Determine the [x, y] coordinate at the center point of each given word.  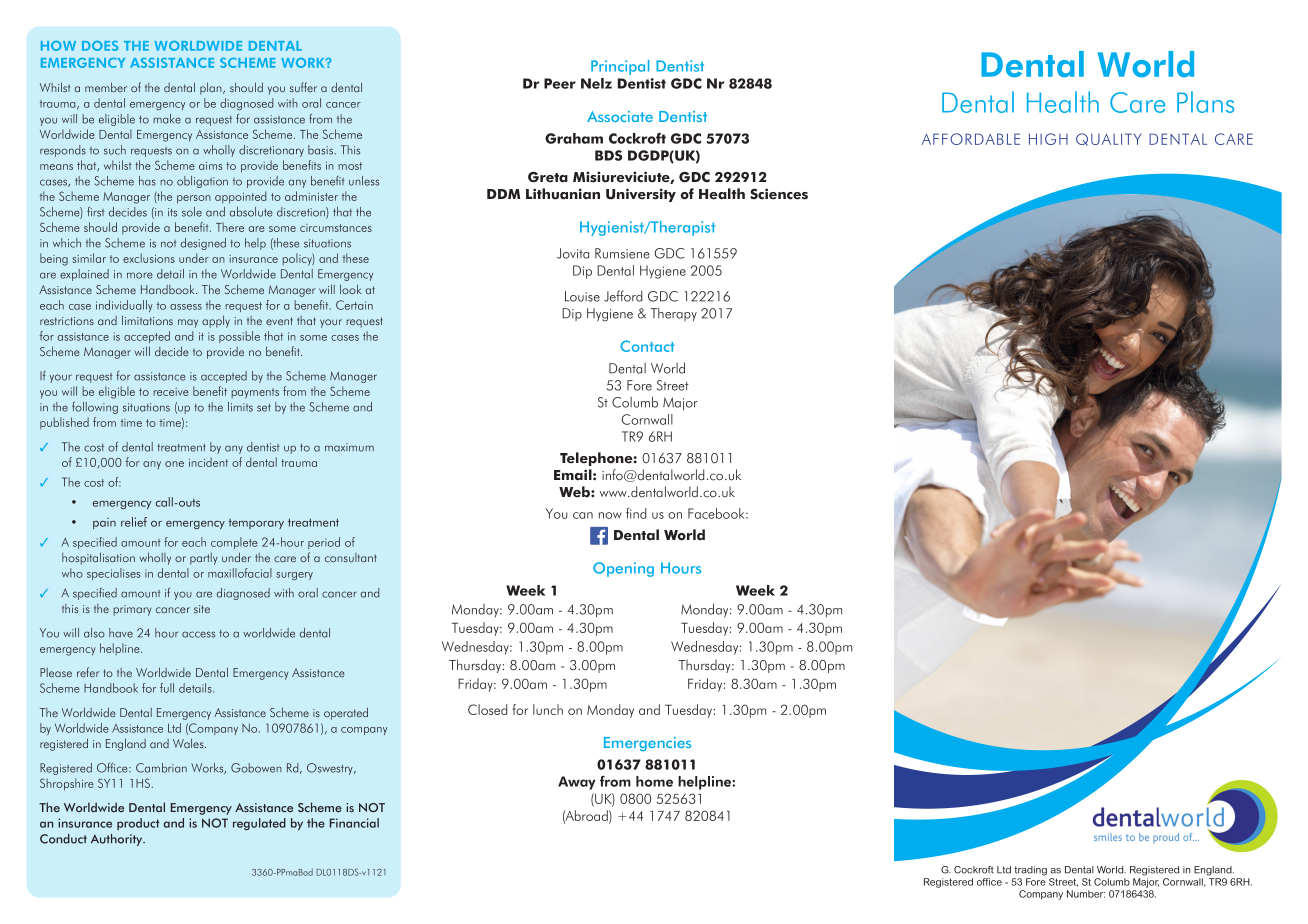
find [636, 513]
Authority [118, 840]
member [106, 87]
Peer [560, 83]
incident [208, 462]
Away [577, 783]
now [610, 515]
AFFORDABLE [971, 139]
